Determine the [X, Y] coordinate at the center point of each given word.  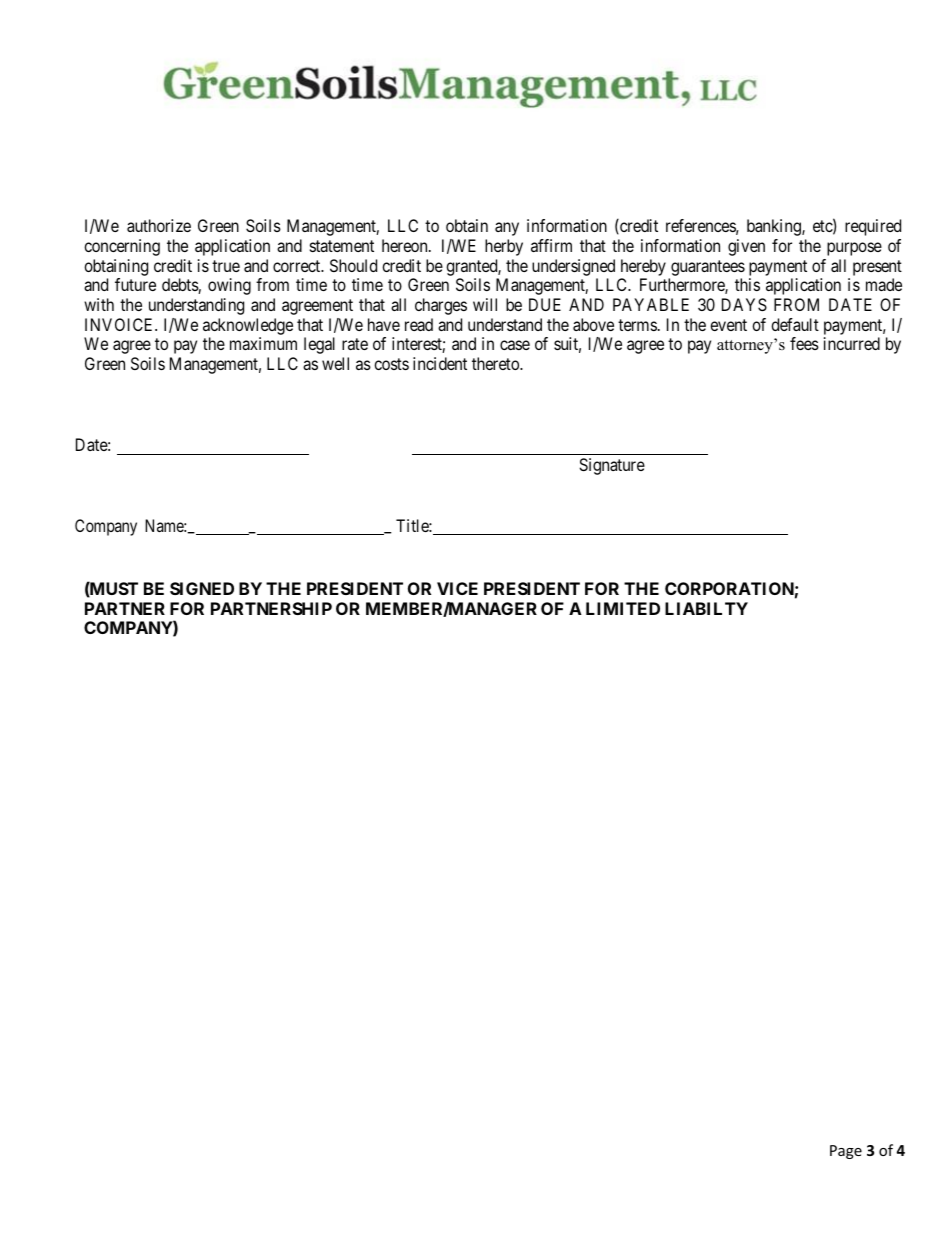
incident [440, 363]
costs [391, 364]
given [746, 247]
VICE [457, 588]
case [515, 345]
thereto [496, 363]
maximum [263, 343]
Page [846, 1152]
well [335, 363]
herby [504, 247]
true [226, 266]
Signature [612, 466]
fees [804, 343]
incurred [852, 343]
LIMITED [623, 608]
